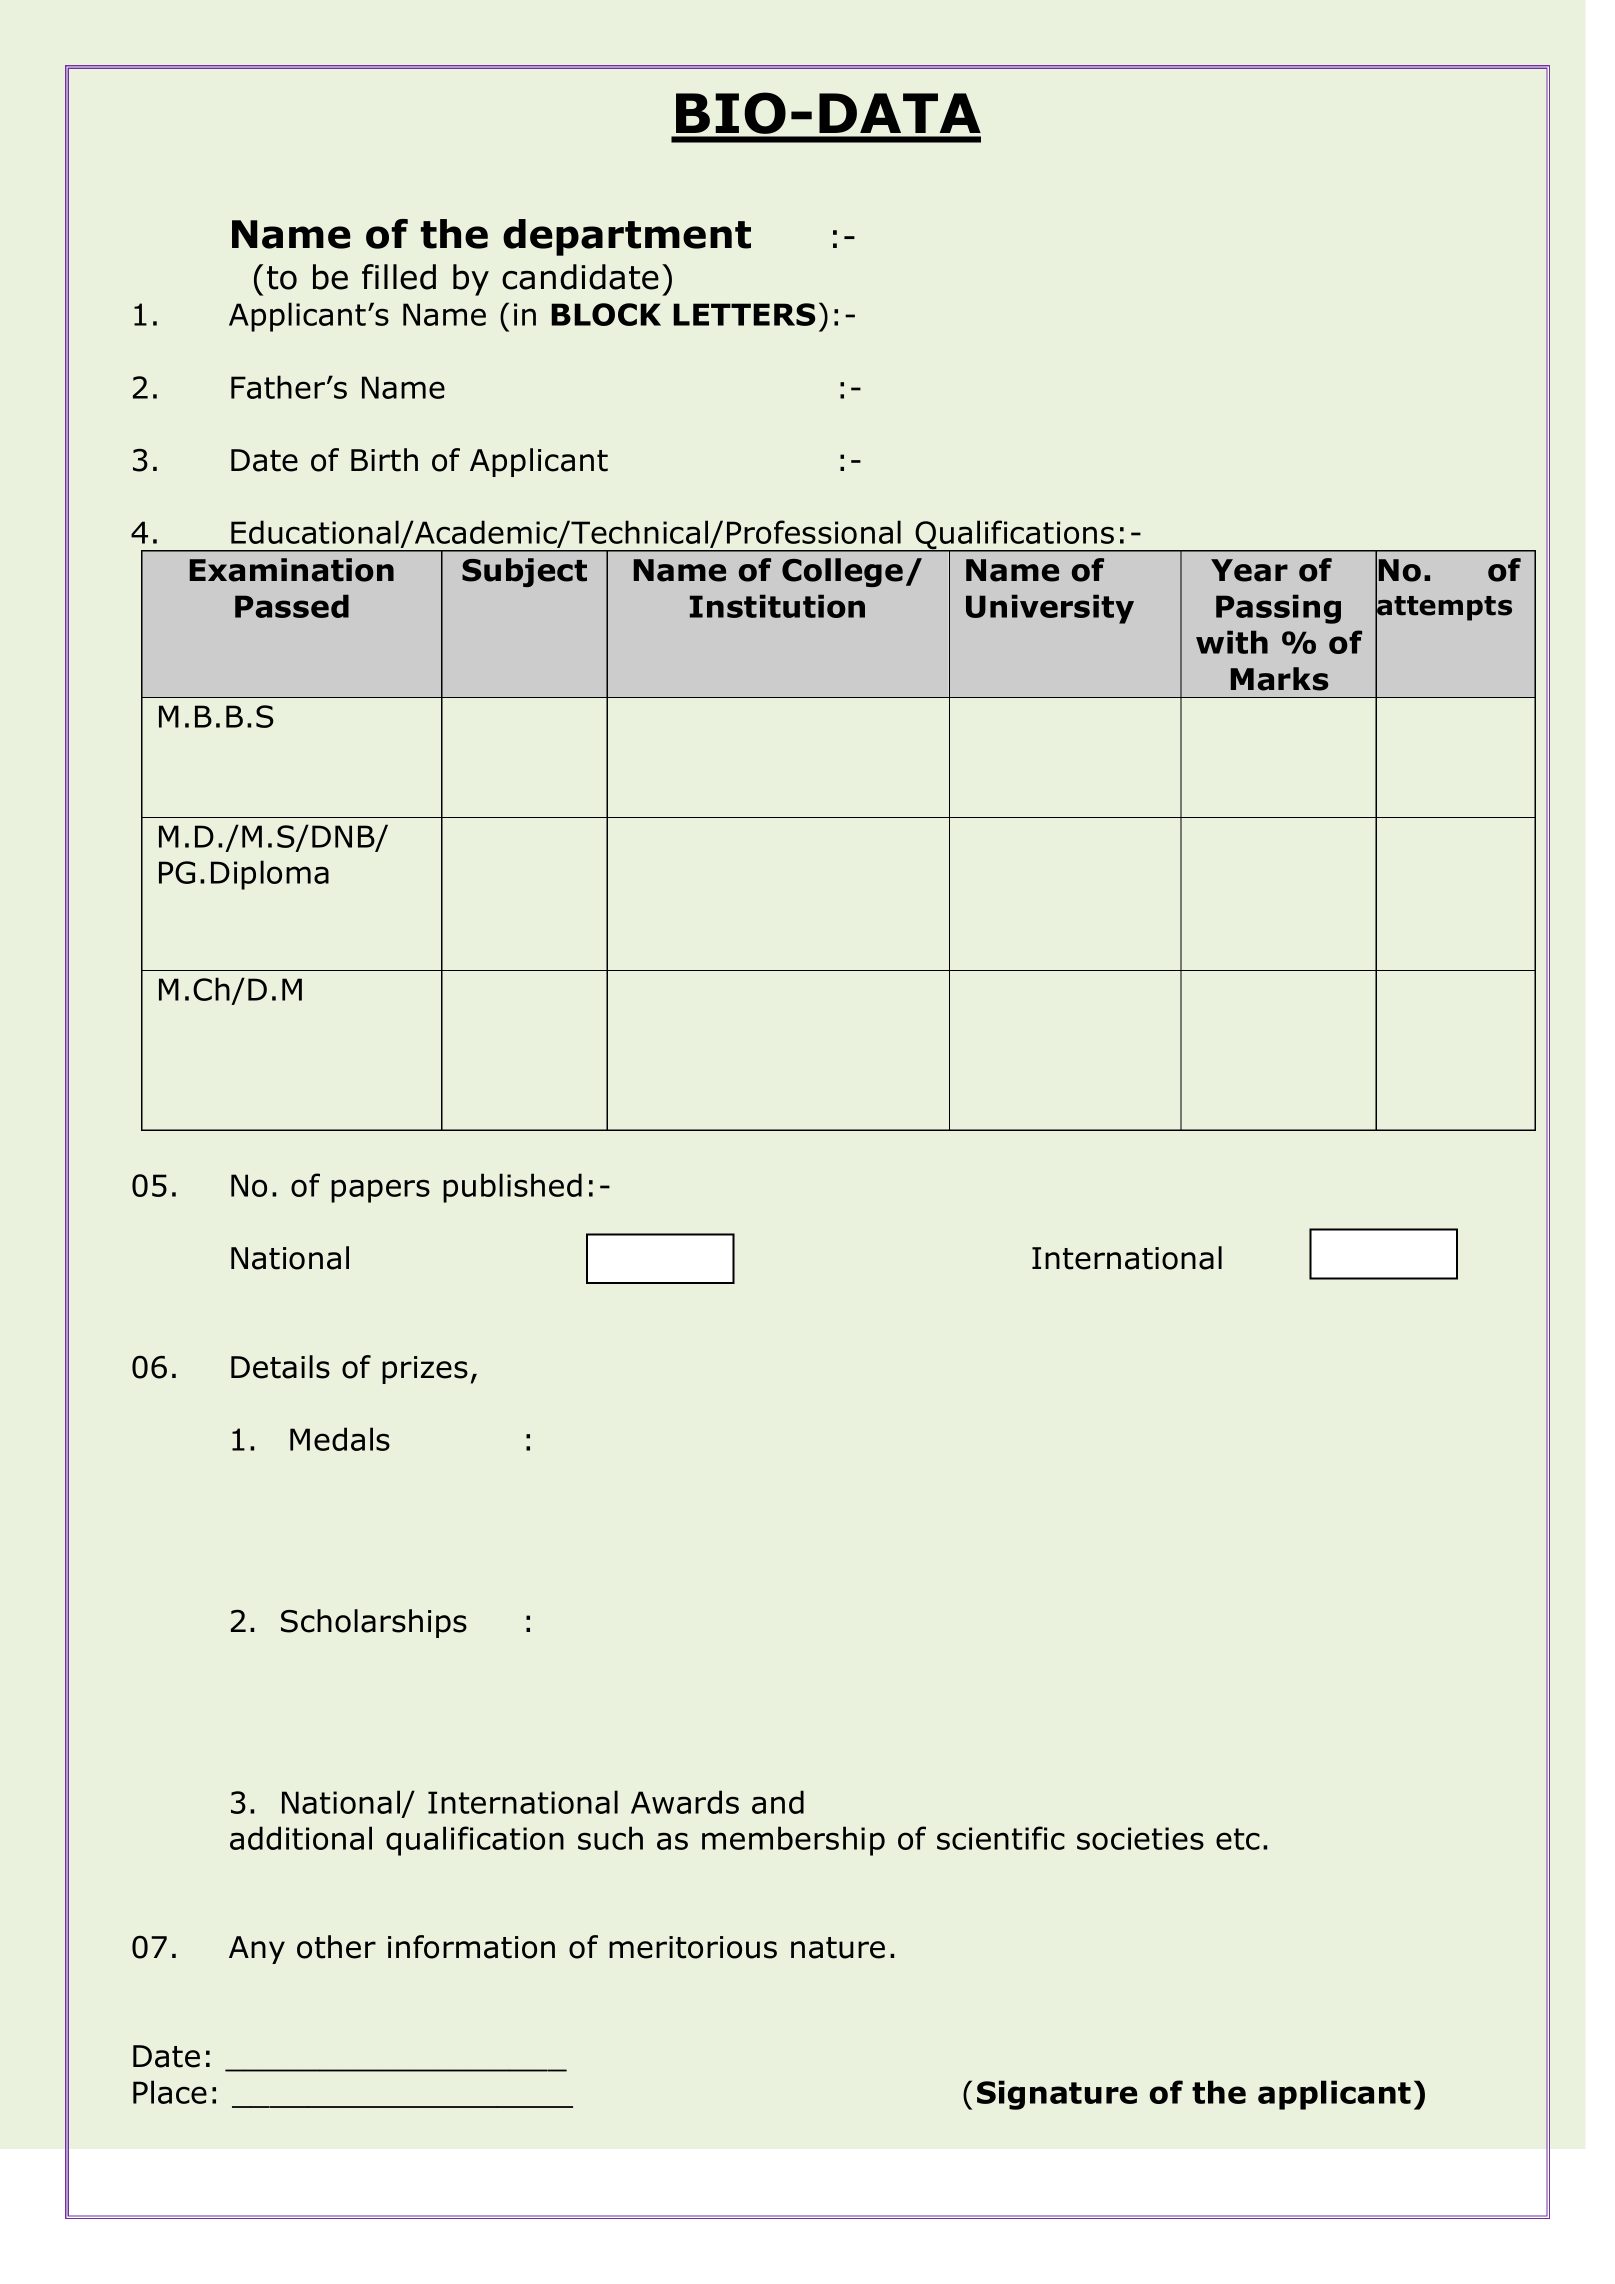 Image resolution: width=1615 pixels, height=2284 pixels. Describe the element at coordinates (627, 237) in the document. I see `department` at that location.
